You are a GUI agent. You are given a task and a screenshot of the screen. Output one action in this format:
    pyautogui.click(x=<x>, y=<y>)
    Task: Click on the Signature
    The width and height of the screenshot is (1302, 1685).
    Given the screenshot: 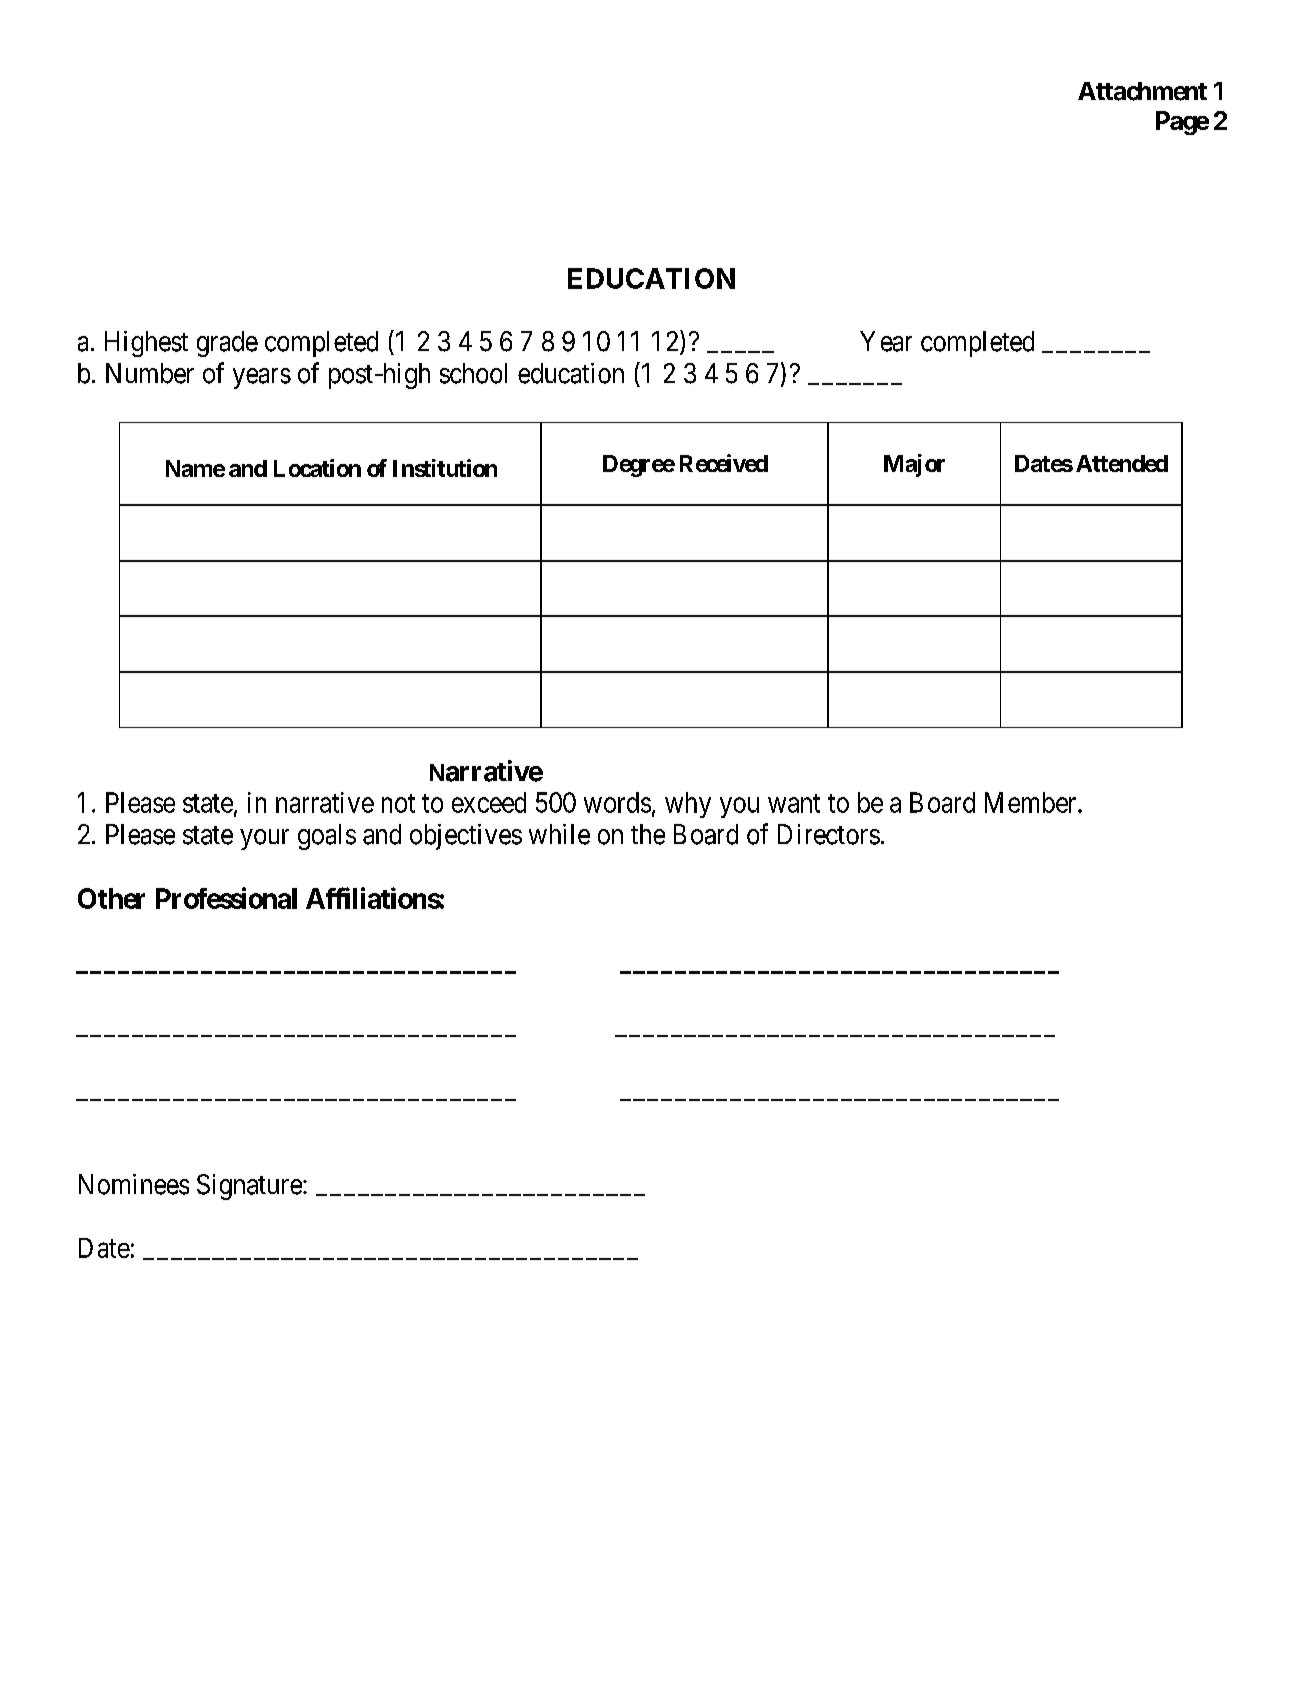 What is the action you would take?
    pyautogui.click(x=249, y=1187)
